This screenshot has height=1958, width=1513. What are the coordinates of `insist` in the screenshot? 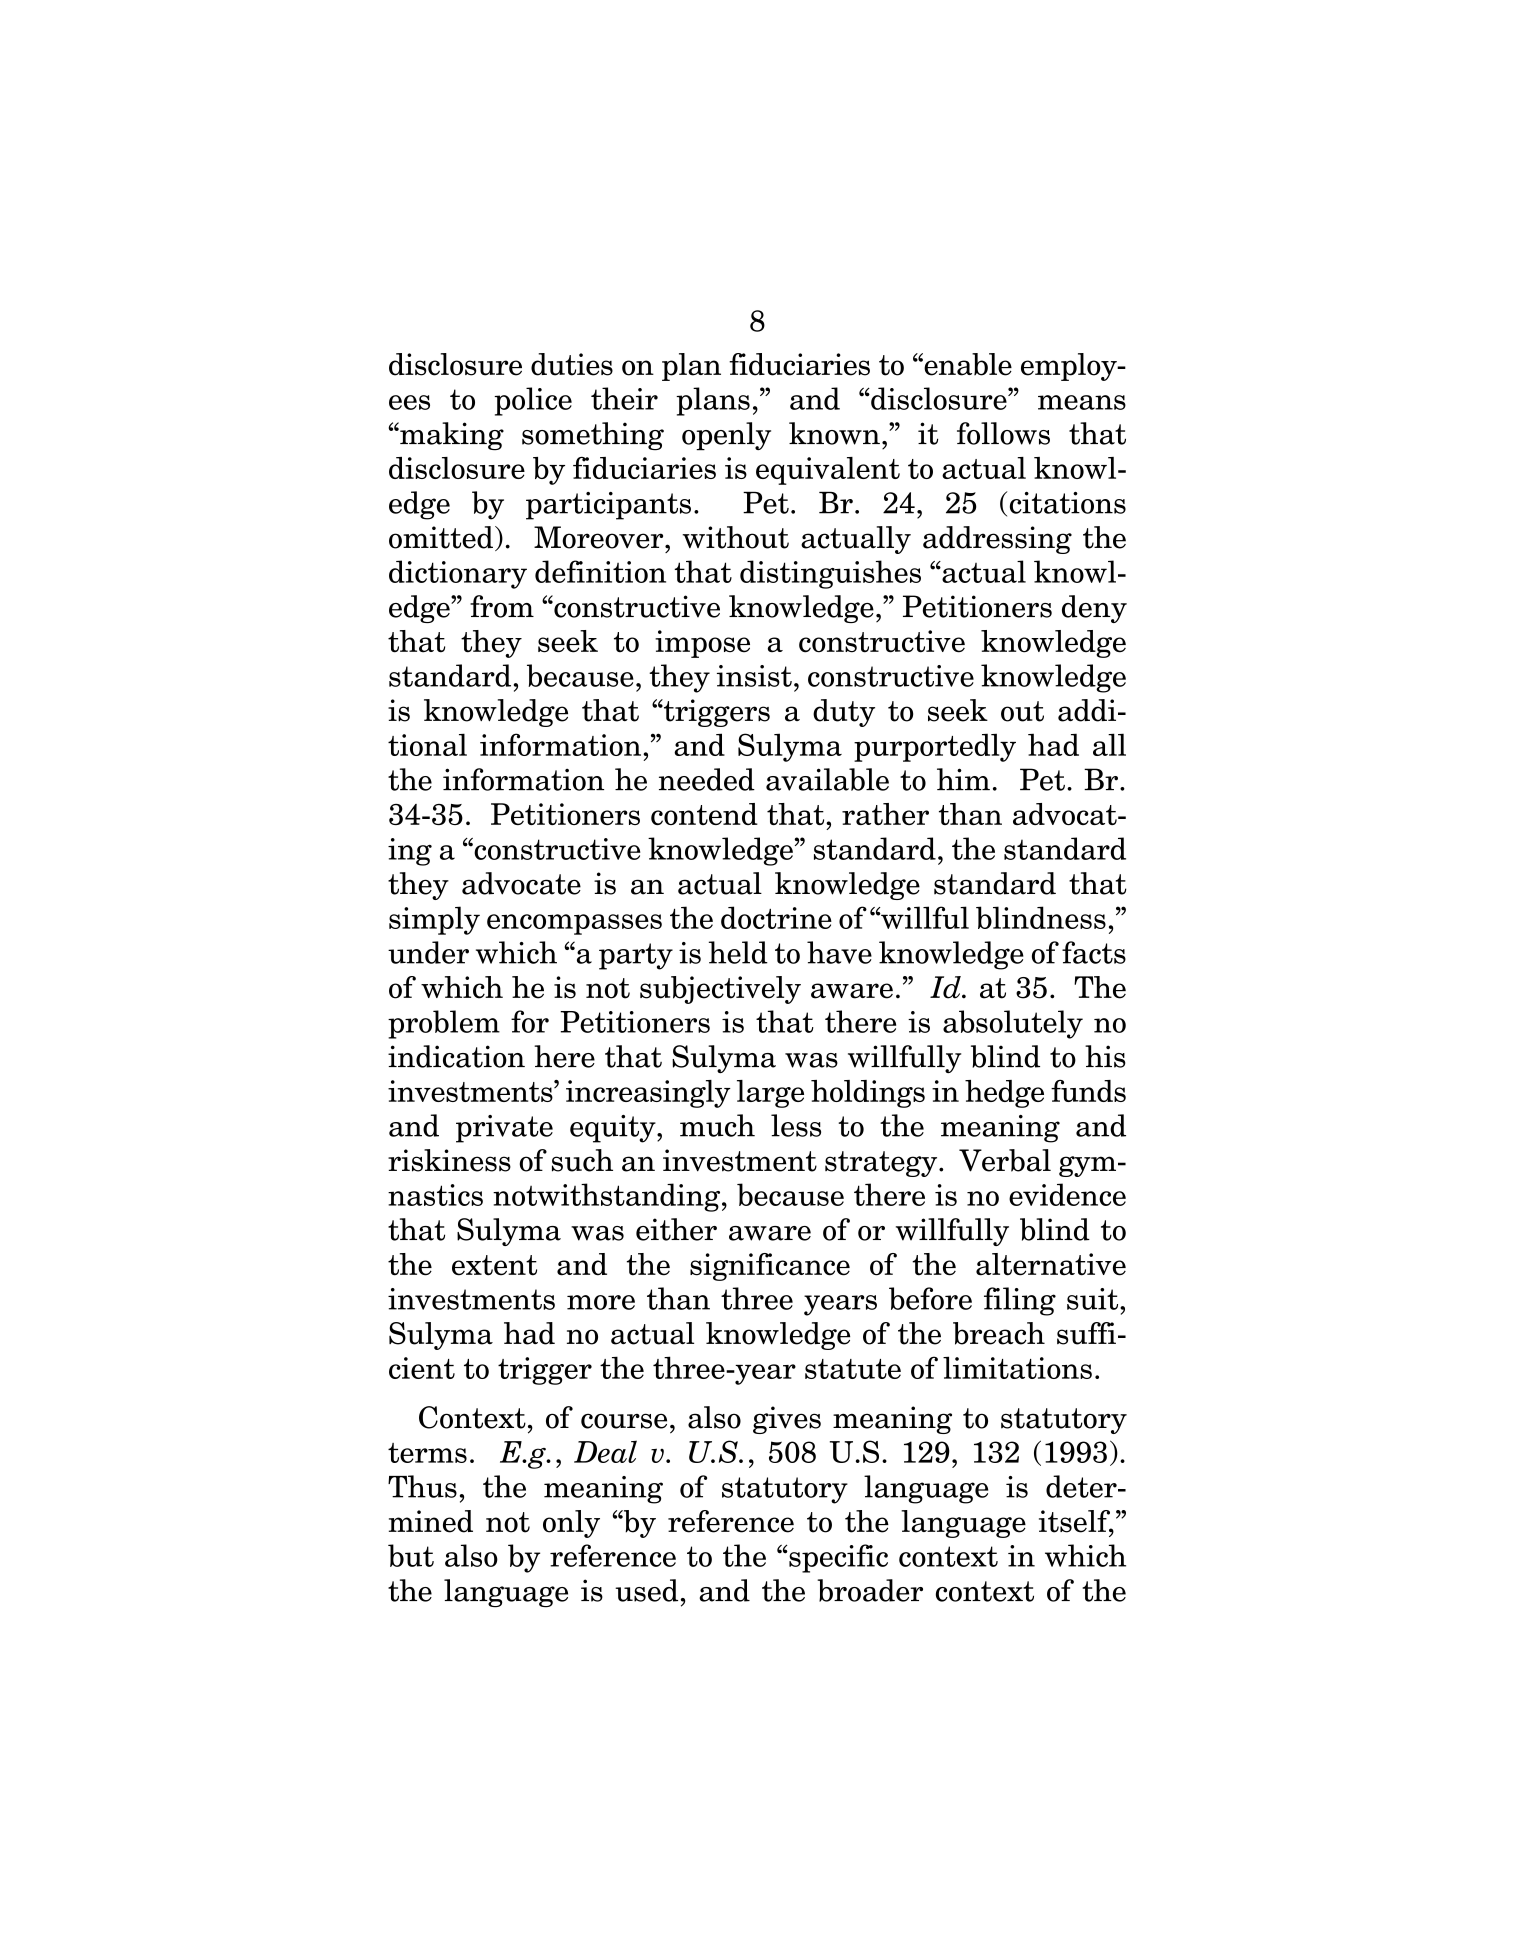 It's located at (754, 676).
